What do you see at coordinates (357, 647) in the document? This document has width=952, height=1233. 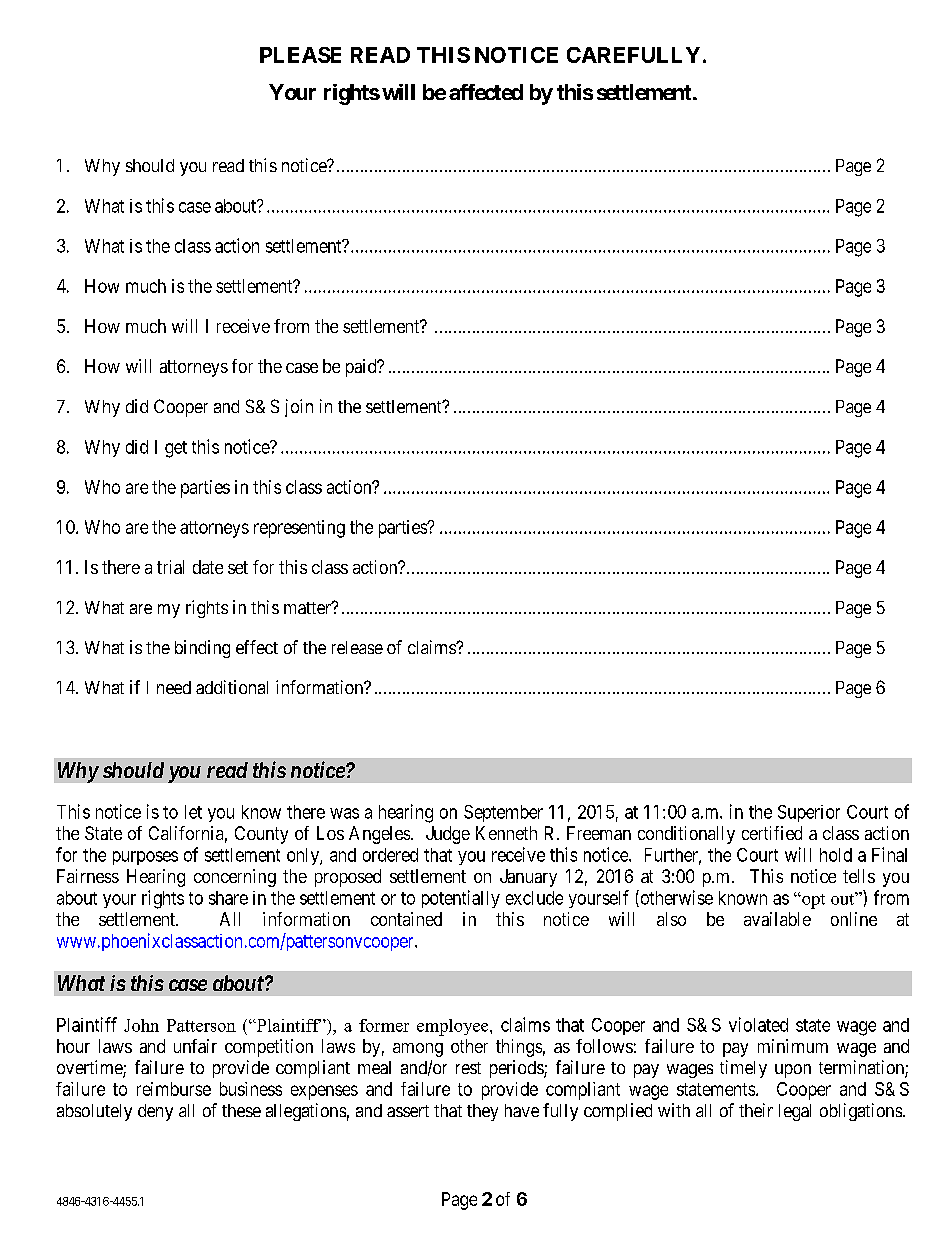 I see `release` at bounding box center [357, 647].
